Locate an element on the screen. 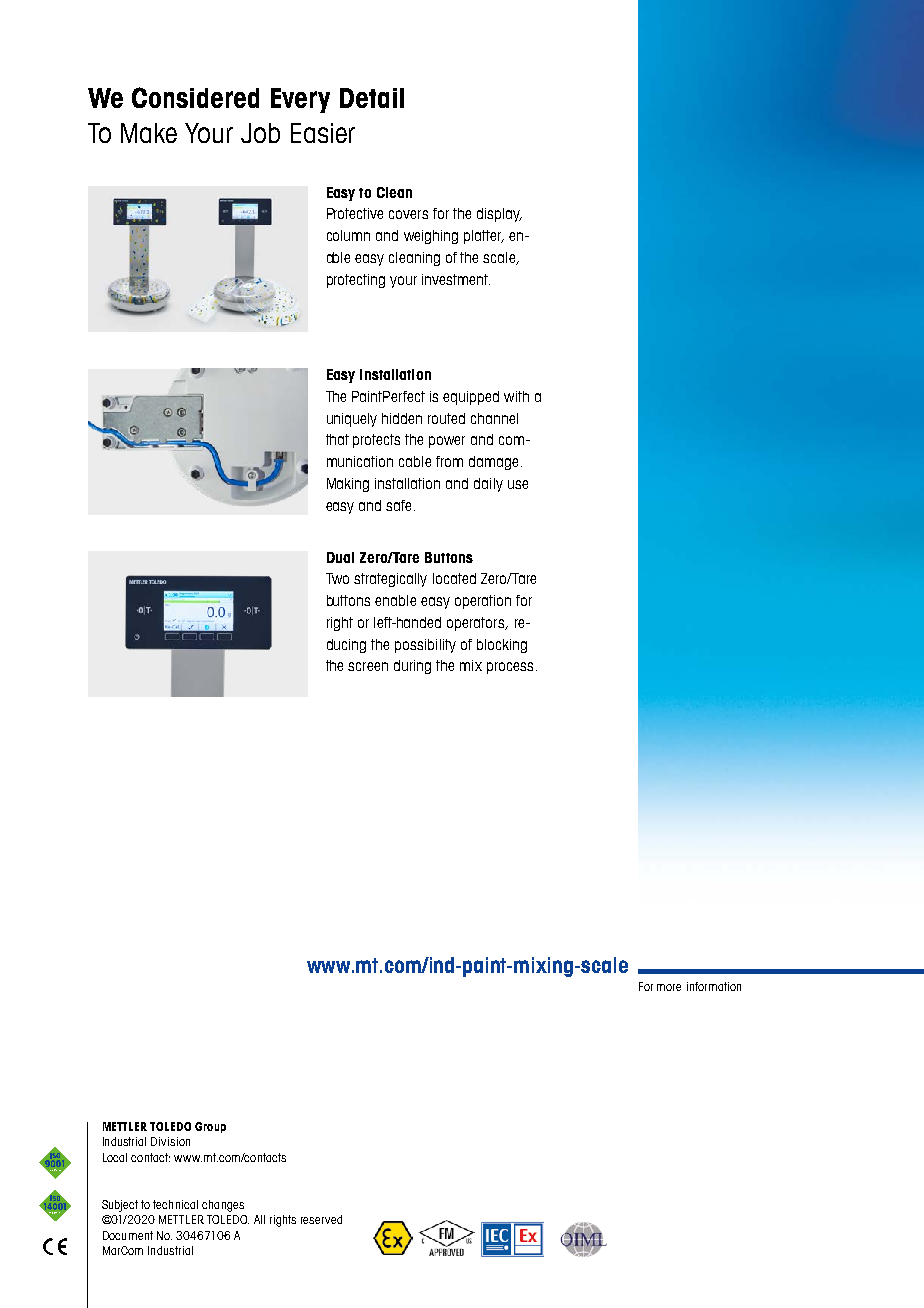 The width and height of the screenshot is (924, 1308). Detail is located at coordinates (372, 98).
